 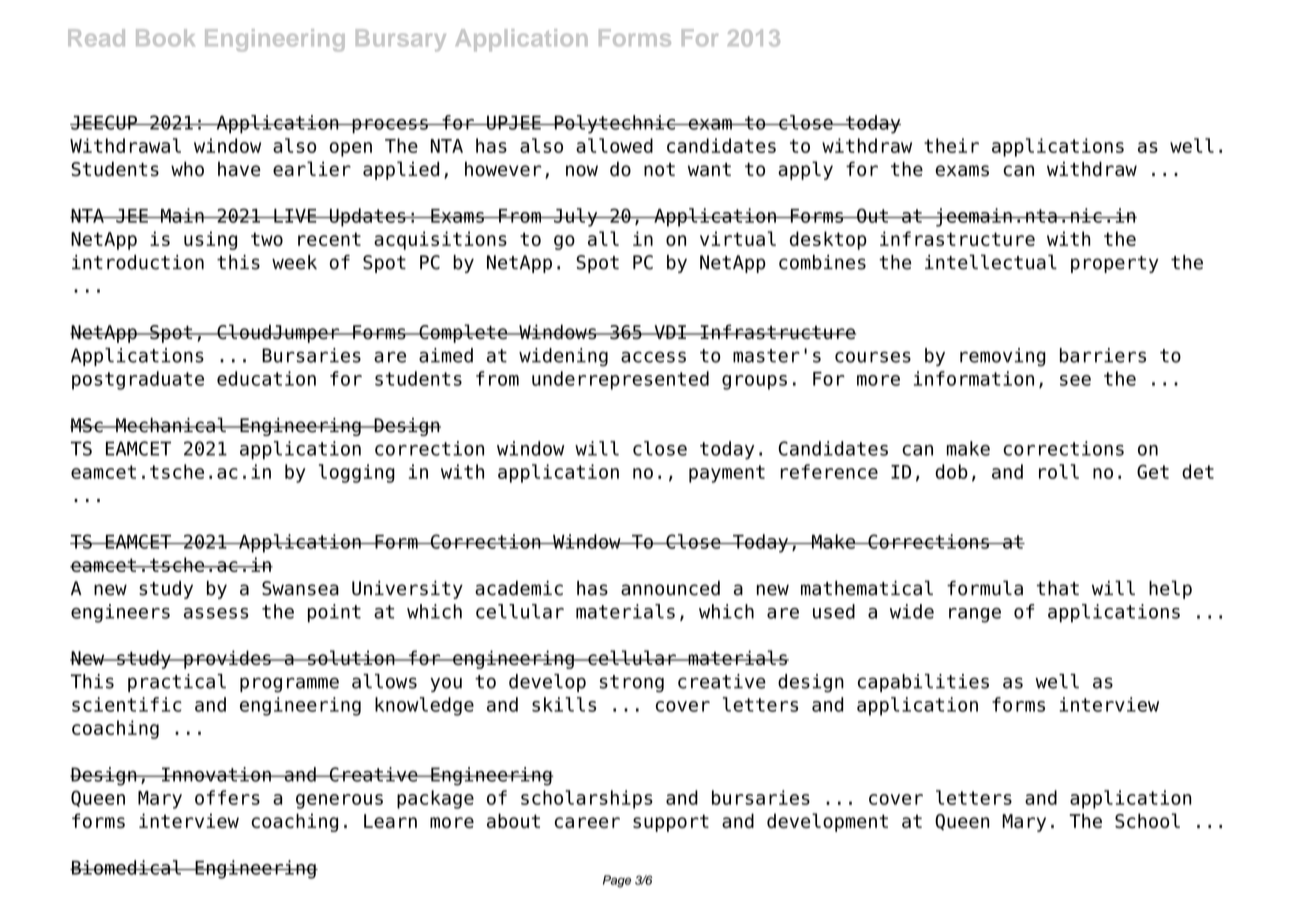 What do you see at coordinates (670, 588) in the screenshot?
I see `announced` at bounding box center [670, 588].
